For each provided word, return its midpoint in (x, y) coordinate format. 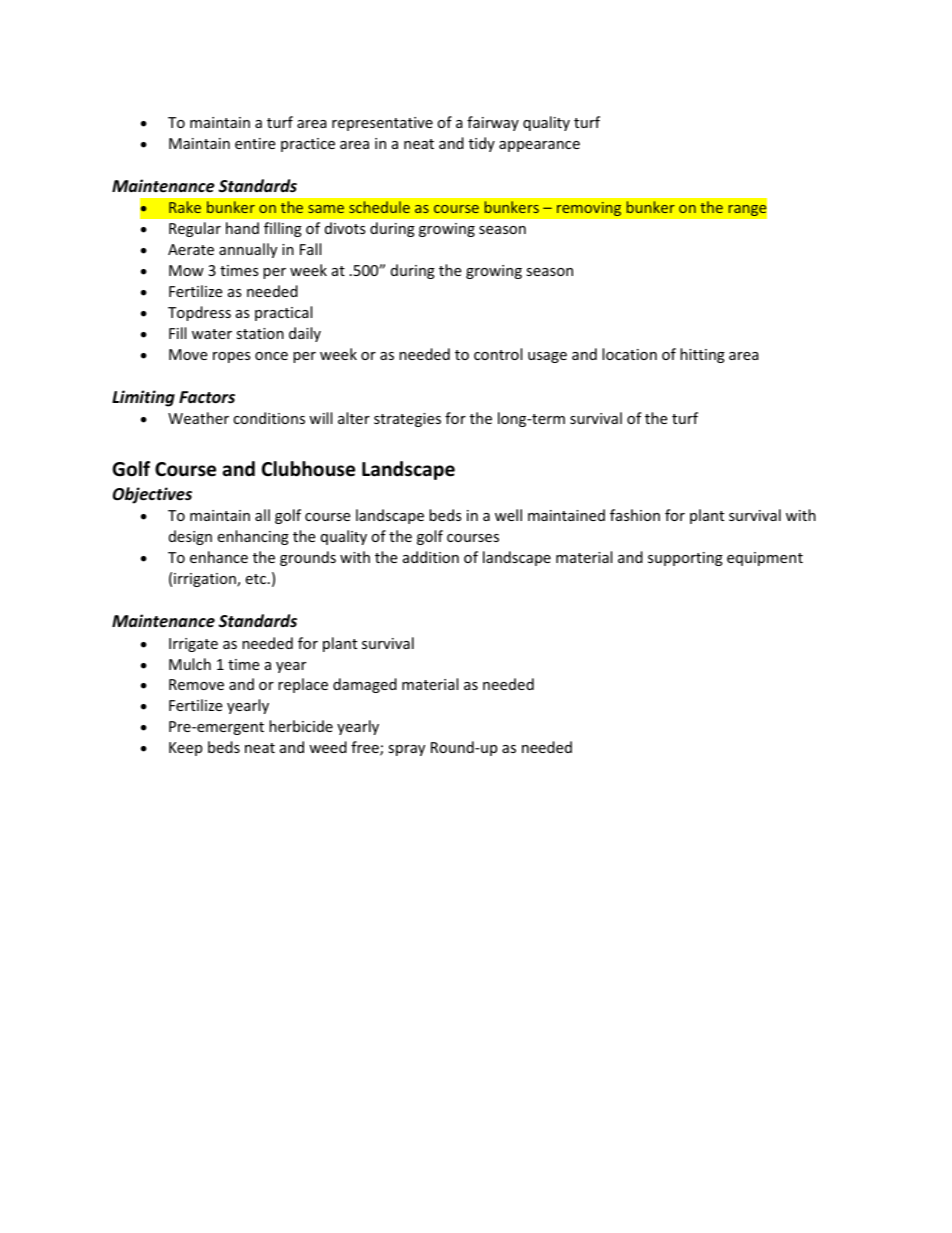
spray (406, 750)
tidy (482, 144)
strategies (407, 420)
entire (255, 143)
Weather (198, 418)
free (366, 748)
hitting (702, 355)
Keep (185, 749)
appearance (539, 146)
